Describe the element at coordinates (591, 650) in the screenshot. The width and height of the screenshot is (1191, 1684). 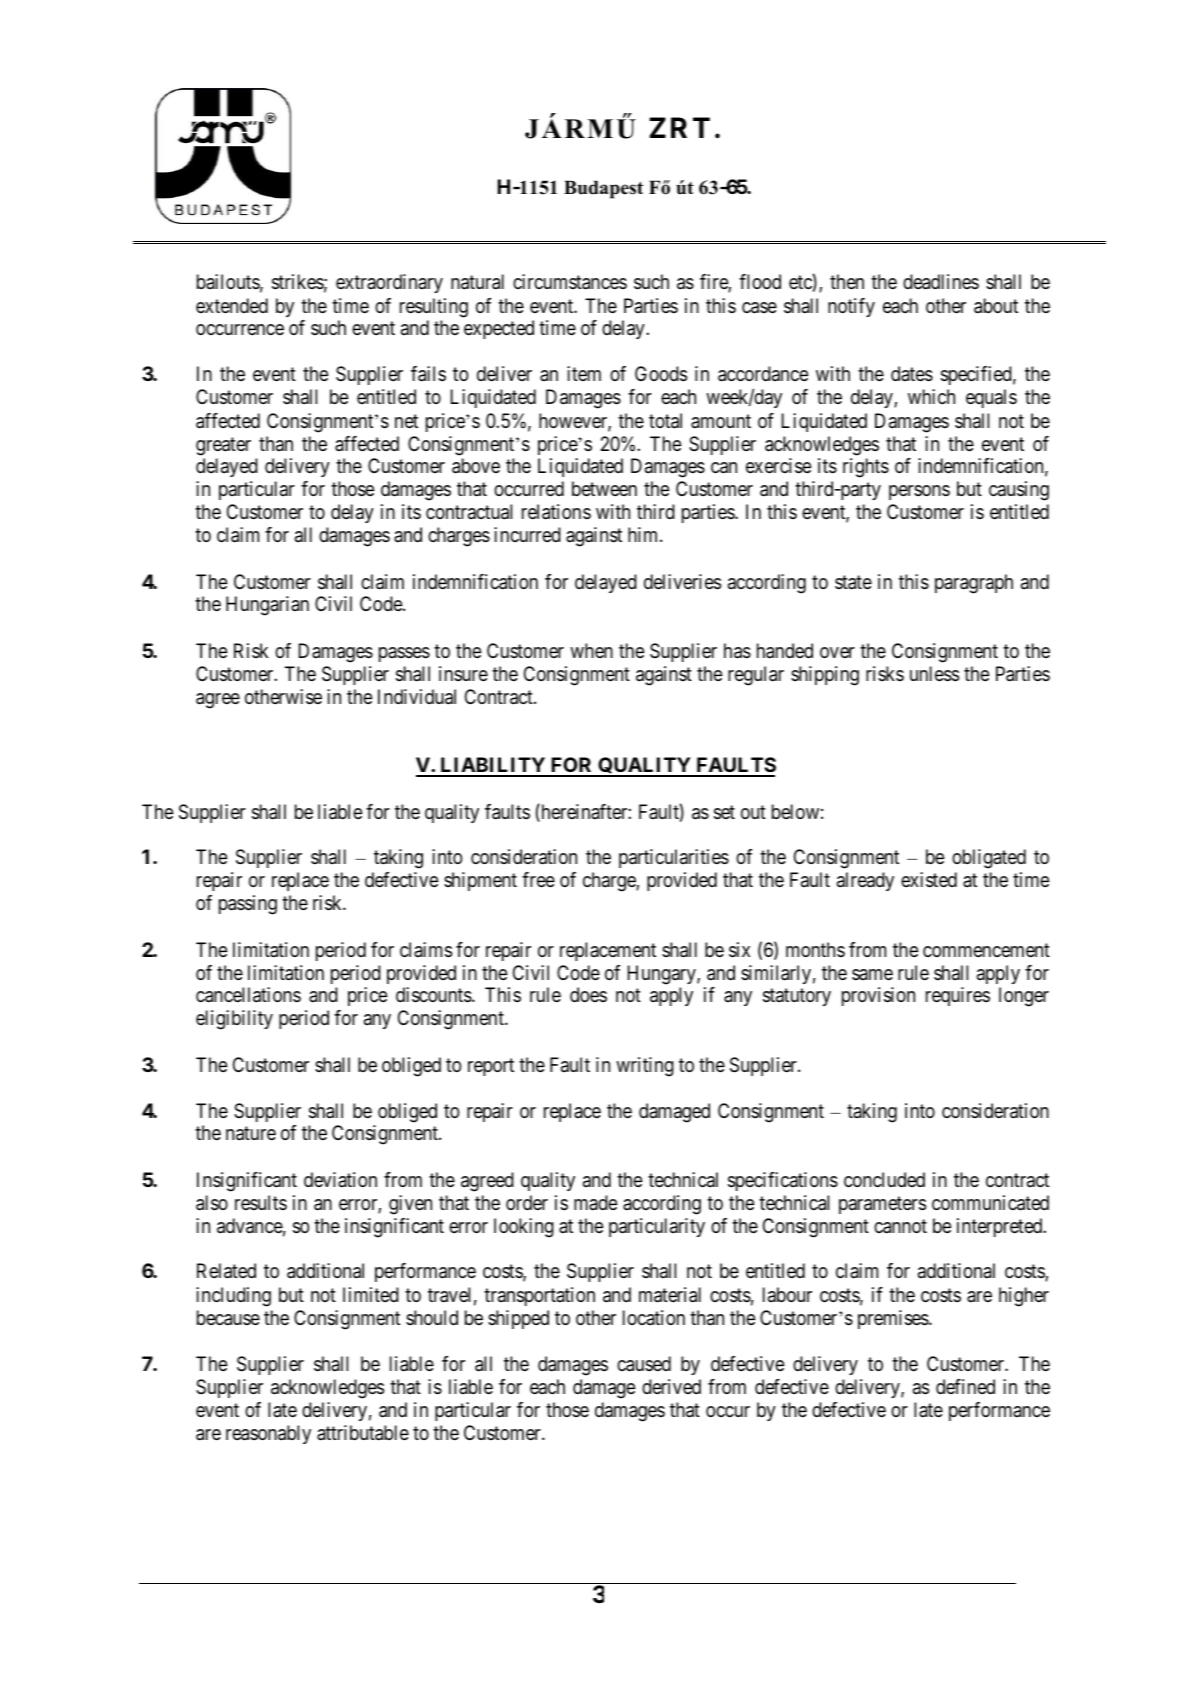
I see `when` at that location.
